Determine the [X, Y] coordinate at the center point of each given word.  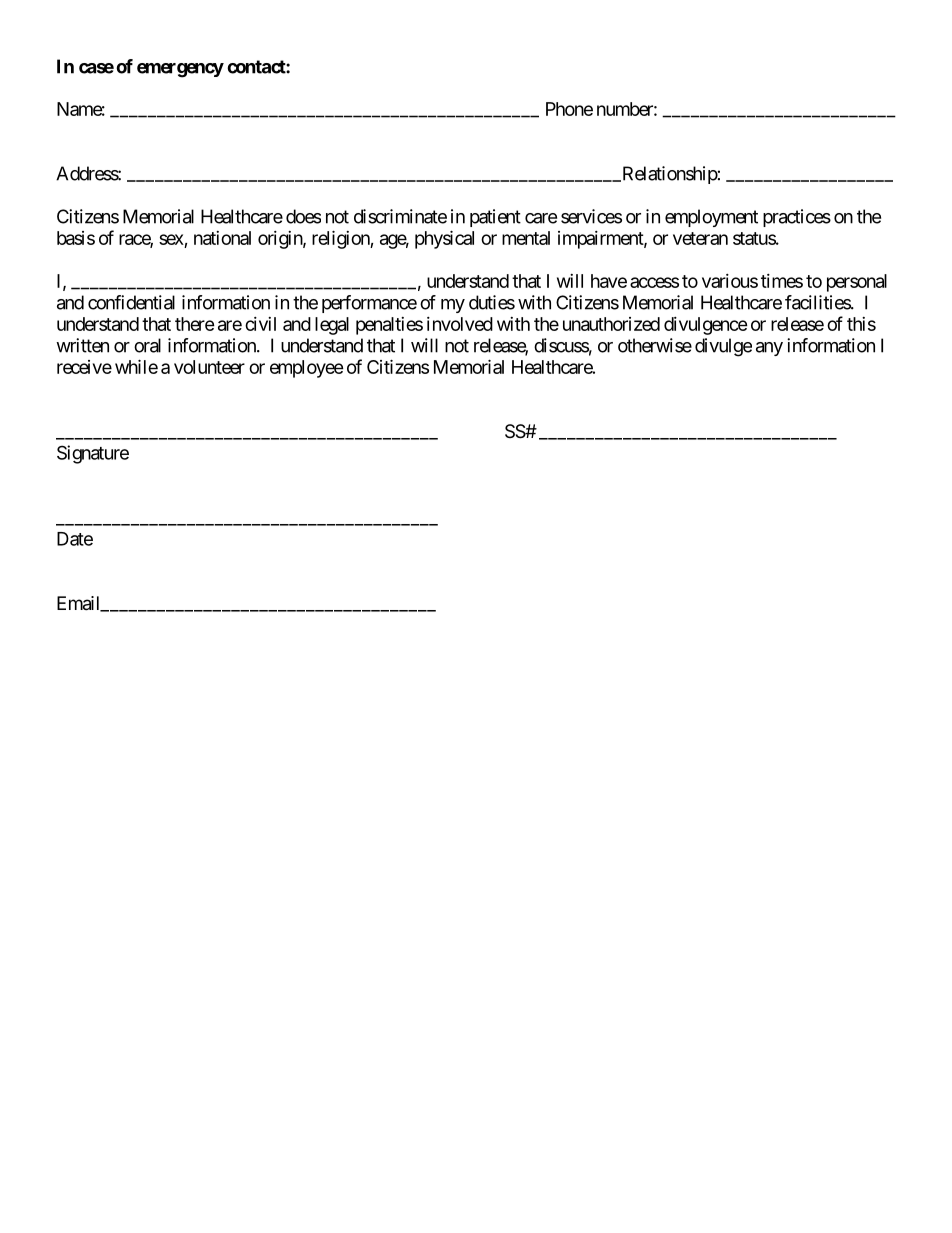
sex [171, 239]
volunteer [209, 367]
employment [711, 218]
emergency [180, 70]
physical [444, 239]
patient [495, 218]
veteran [700, 238]
